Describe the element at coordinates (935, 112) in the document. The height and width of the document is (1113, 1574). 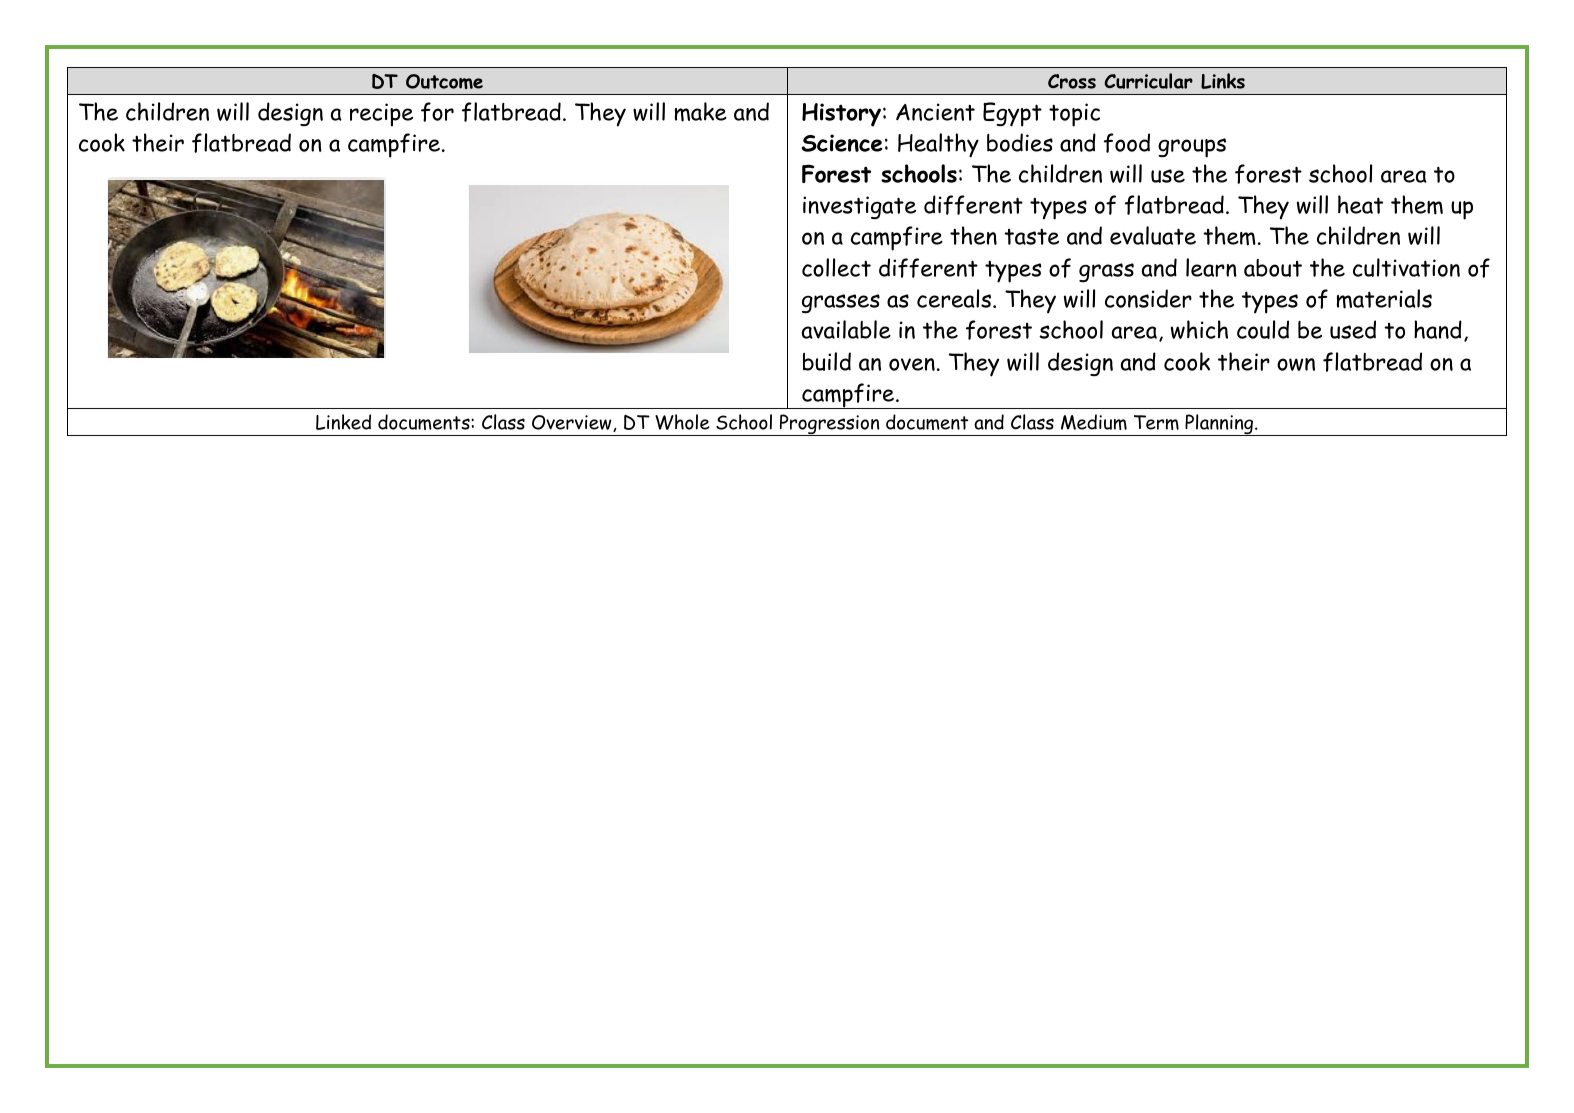
I see `Ancient` at that location.
